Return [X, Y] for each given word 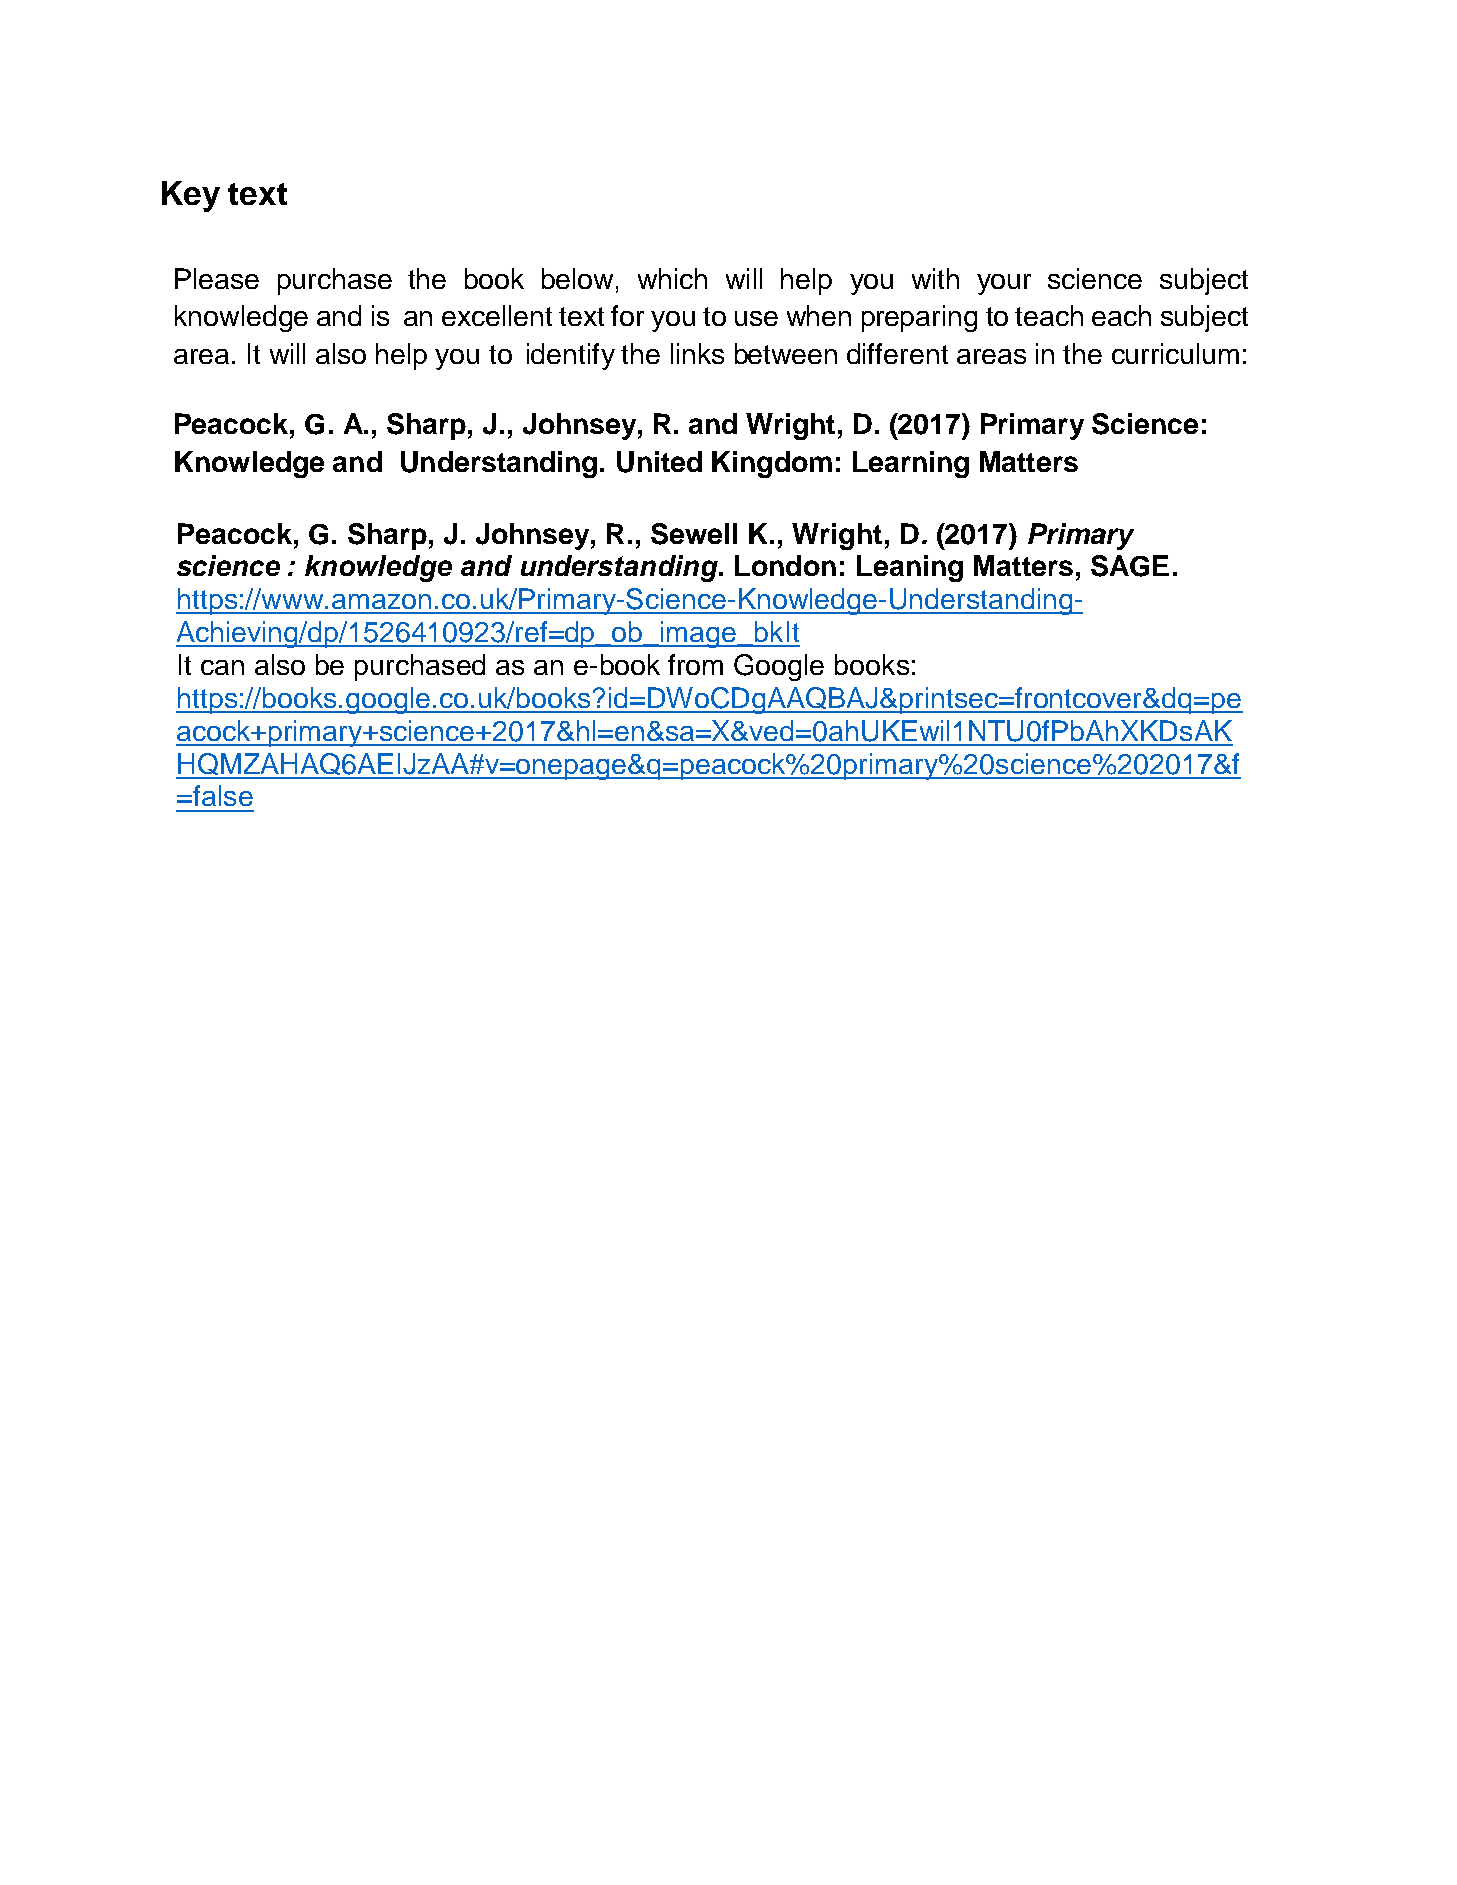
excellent [497, 315]
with [935, 278]
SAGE [1130, 566]
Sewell [694, 534]
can [222, 667]
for [627, 315]
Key [191, 196]
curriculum [1175, 353]
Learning [911, 464]
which [672, 278]
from [695, 664]
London [785, 565]
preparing [919, 318]
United [659, 462]
